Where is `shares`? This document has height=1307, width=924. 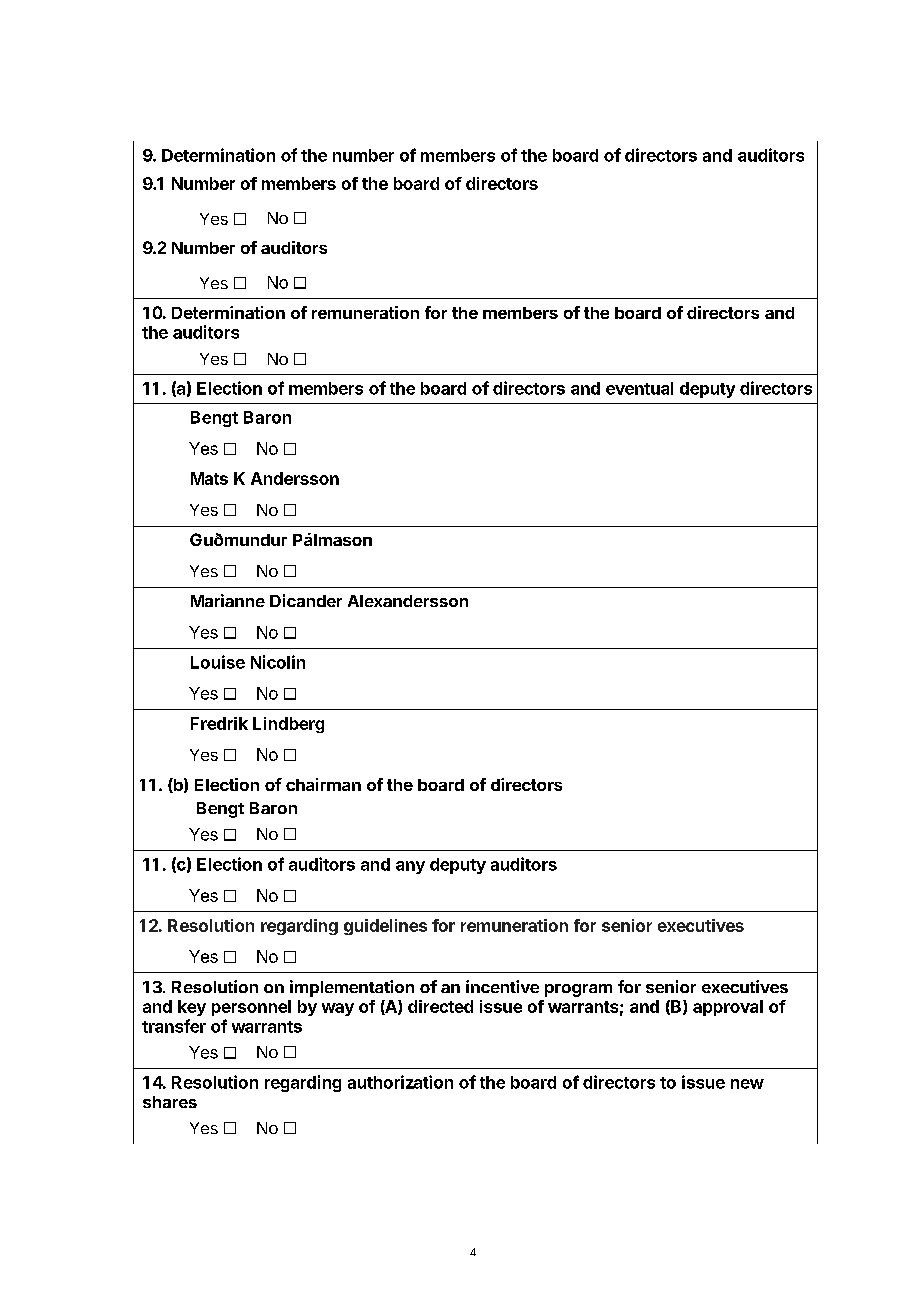 shares is located at coordinates (170, 1102).
